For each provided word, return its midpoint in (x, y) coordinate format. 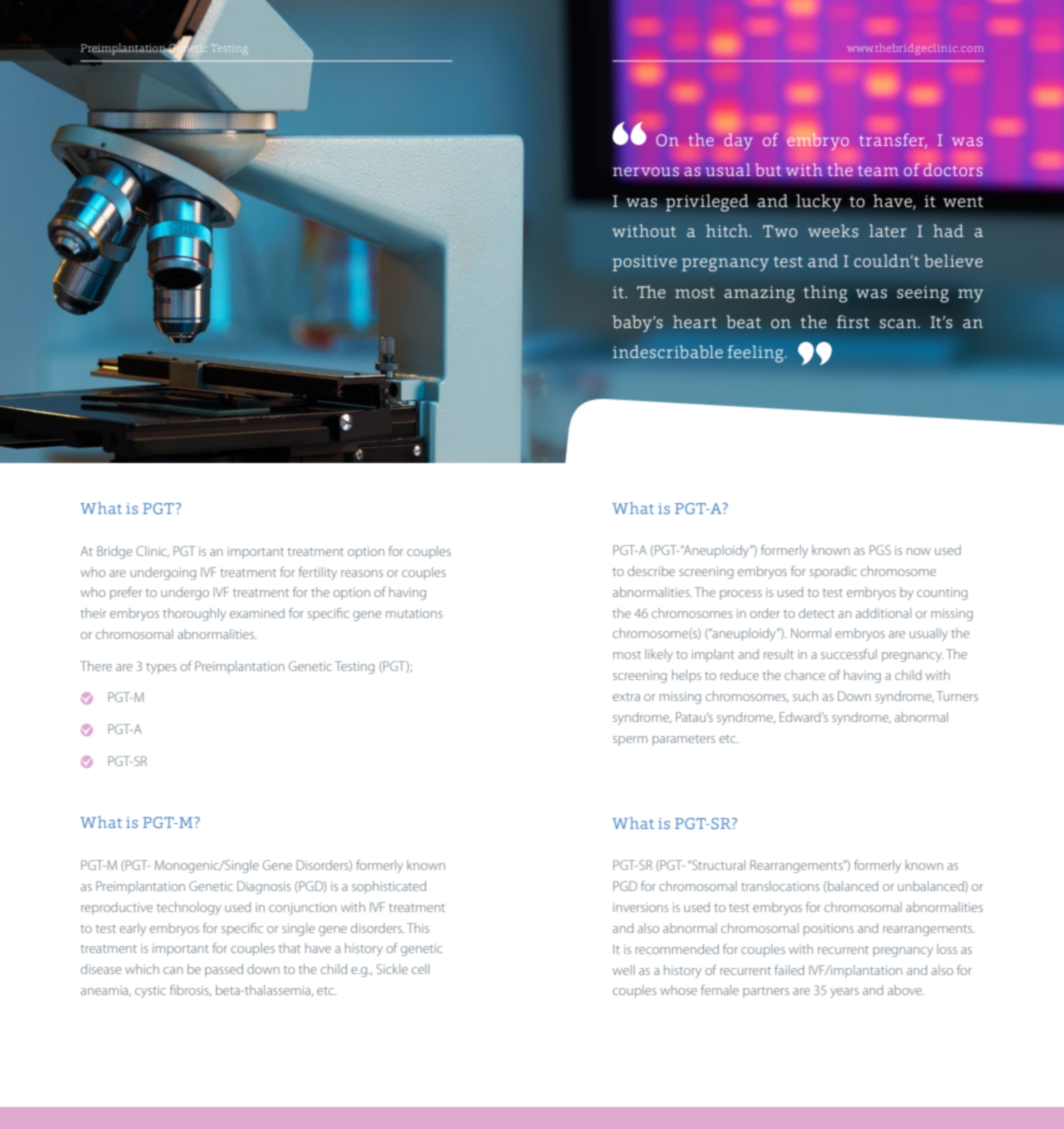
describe (651, 571)
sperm (630, 741)
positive (645, 263)
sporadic (833, 572)
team (878, 170)
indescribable (668, 351)
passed (224, 970)
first (853, 321)
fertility (318, 573)
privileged (707, 203)
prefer (126, 593)
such (805, 696)
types (161, 668)
